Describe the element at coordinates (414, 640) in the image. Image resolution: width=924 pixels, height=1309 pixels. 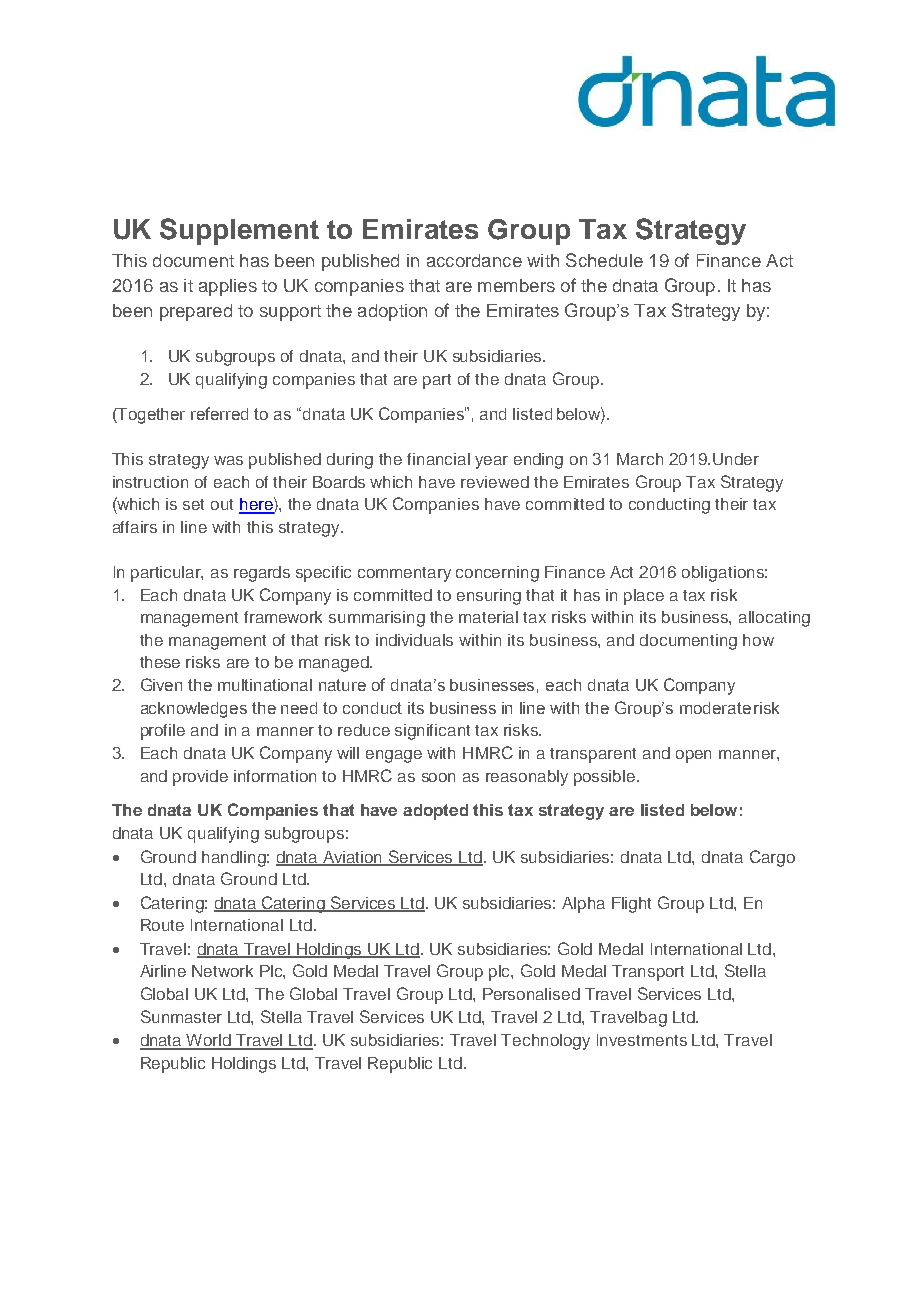
I see `individuals` at that location.
